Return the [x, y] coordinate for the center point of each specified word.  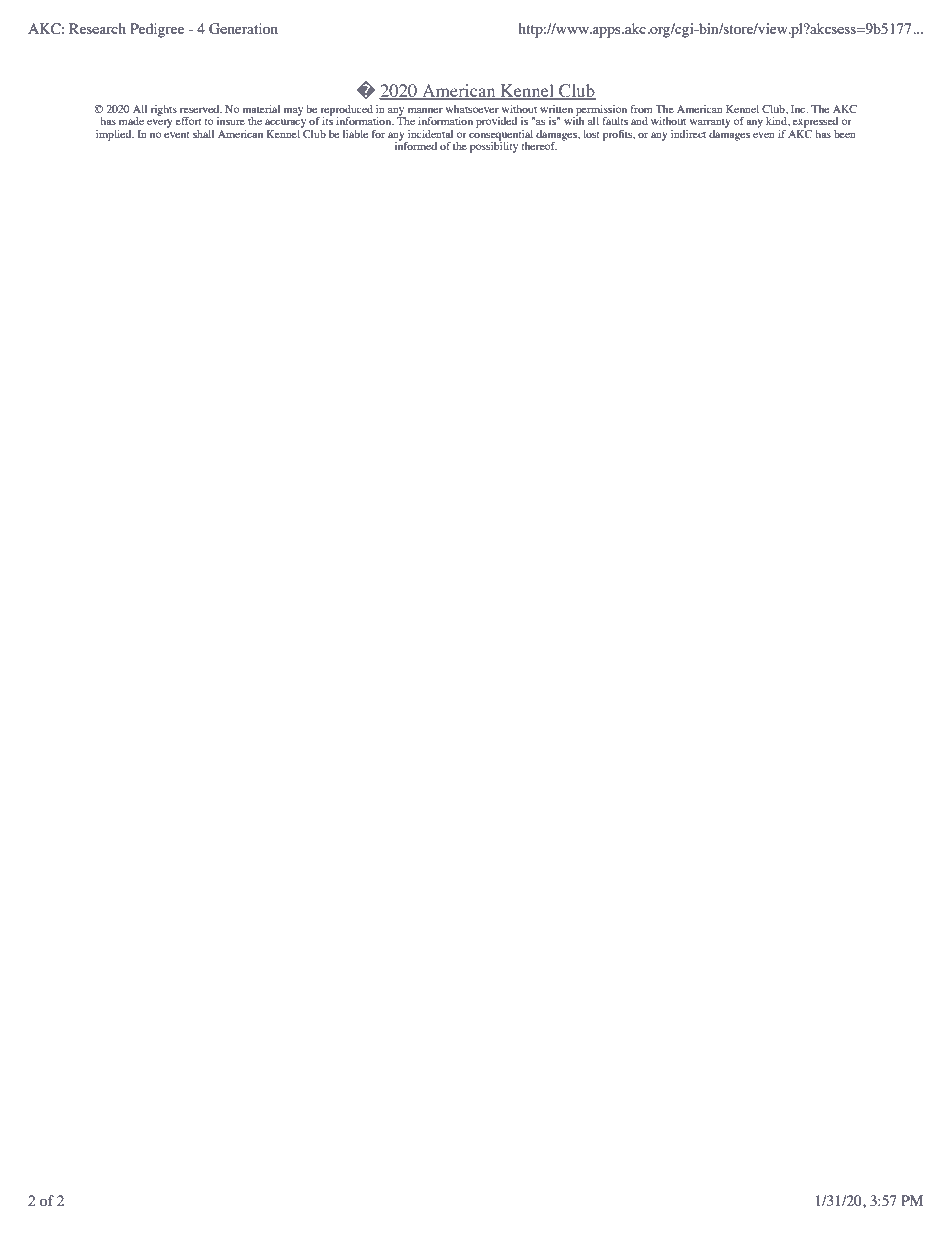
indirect [688, 134]
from [641, 109]
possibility [494, 146]
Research [97, 28]
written [556, 109]
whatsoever [472, 109]
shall [203, 134]
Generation [243, 29]
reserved [201, 109]
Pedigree [157, 30]
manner [425, 110]
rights [163, 110]
